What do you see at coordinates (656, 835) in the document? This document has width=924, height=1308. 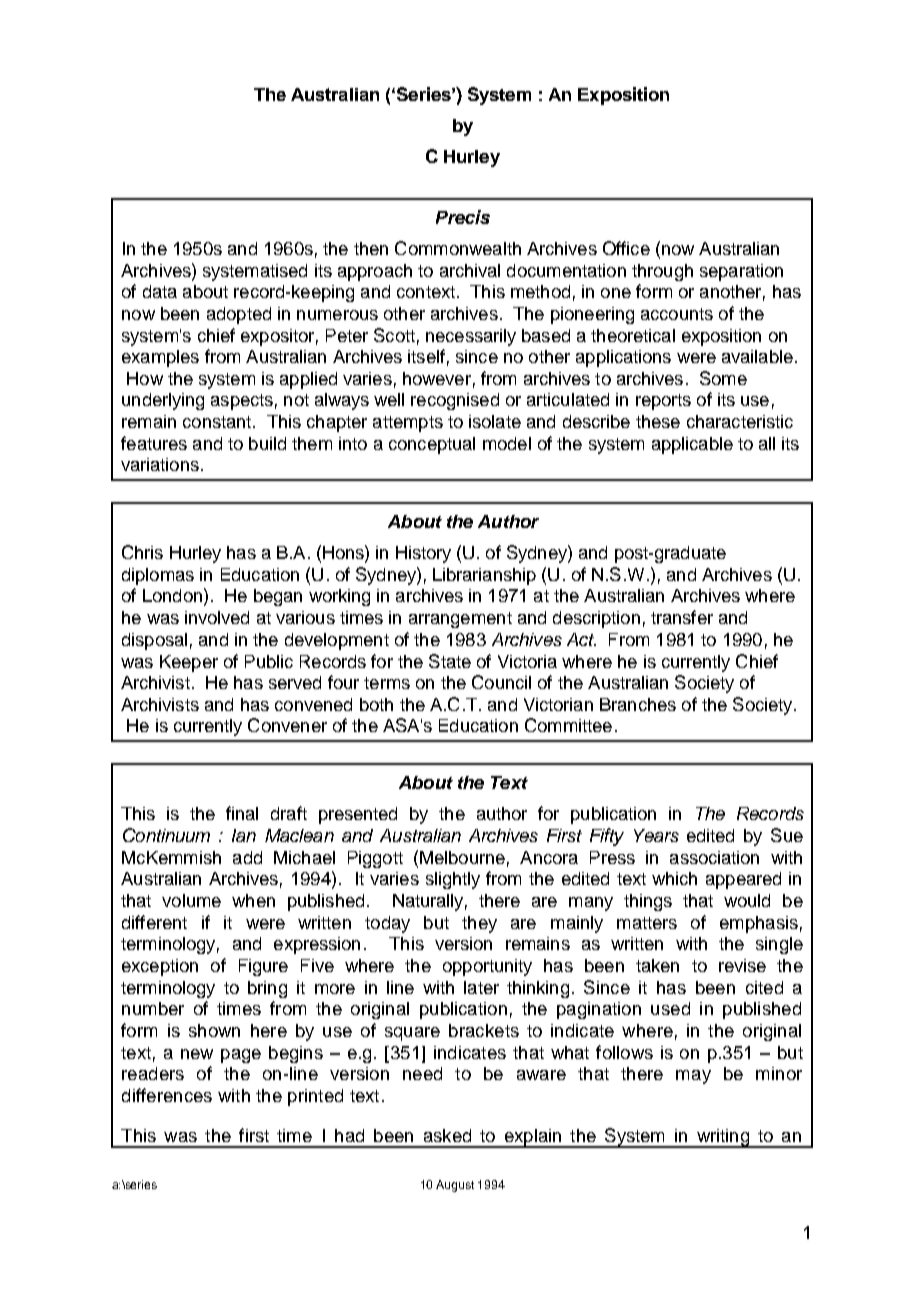 I see `Years` at bounding box center [656, 835].
